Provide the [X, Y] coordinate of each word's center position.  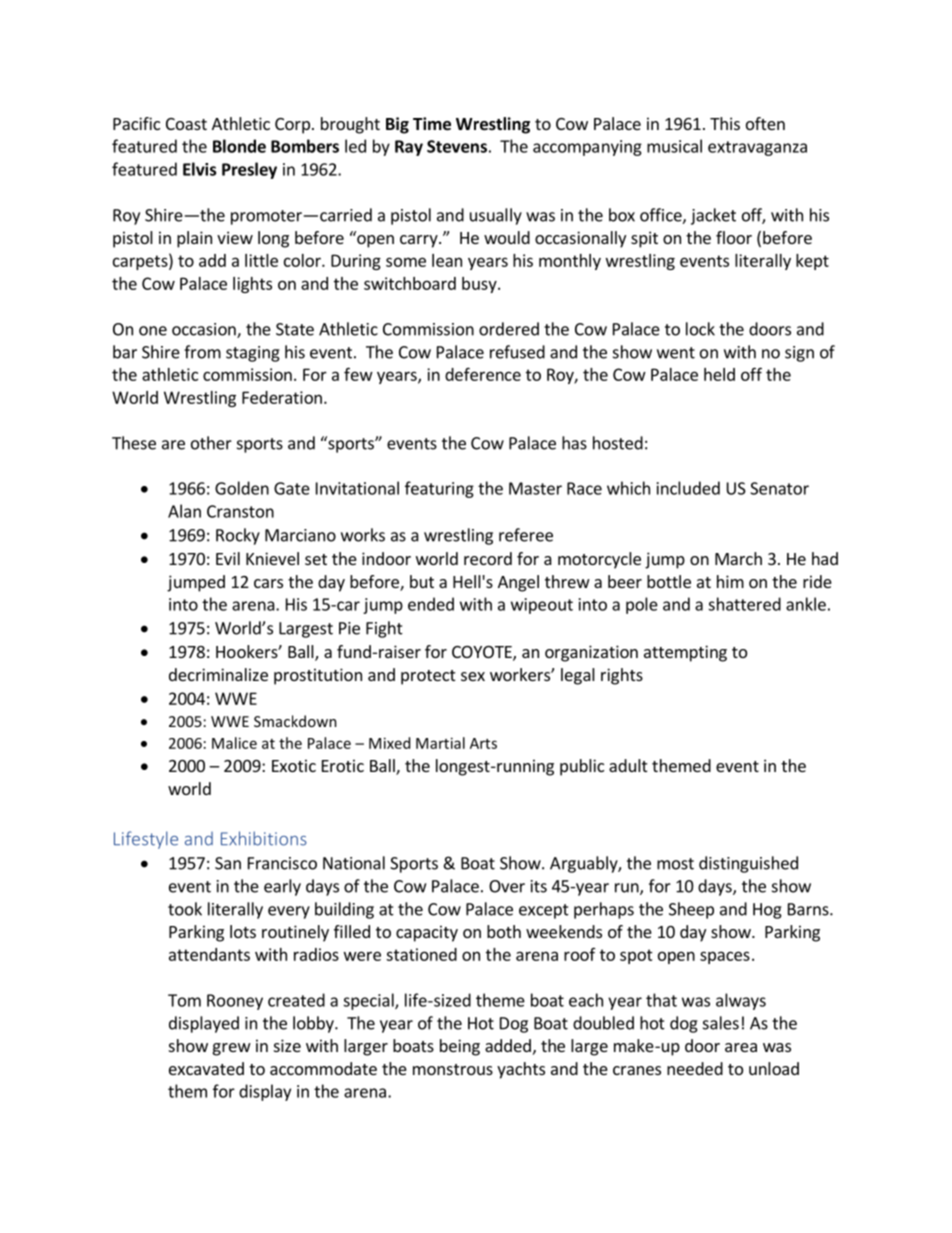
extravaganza [757, 148]
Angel [518, 583]
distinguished [748, 864]
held [719, 374]
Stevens [457, 146]
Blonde [239, 146]
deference [483, 374]
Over [507, 886]
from [202, 352]
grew [232, 1049]
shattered [744, 604]
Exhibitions [264, 838]
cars [268, 583]
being [460, 1047]
